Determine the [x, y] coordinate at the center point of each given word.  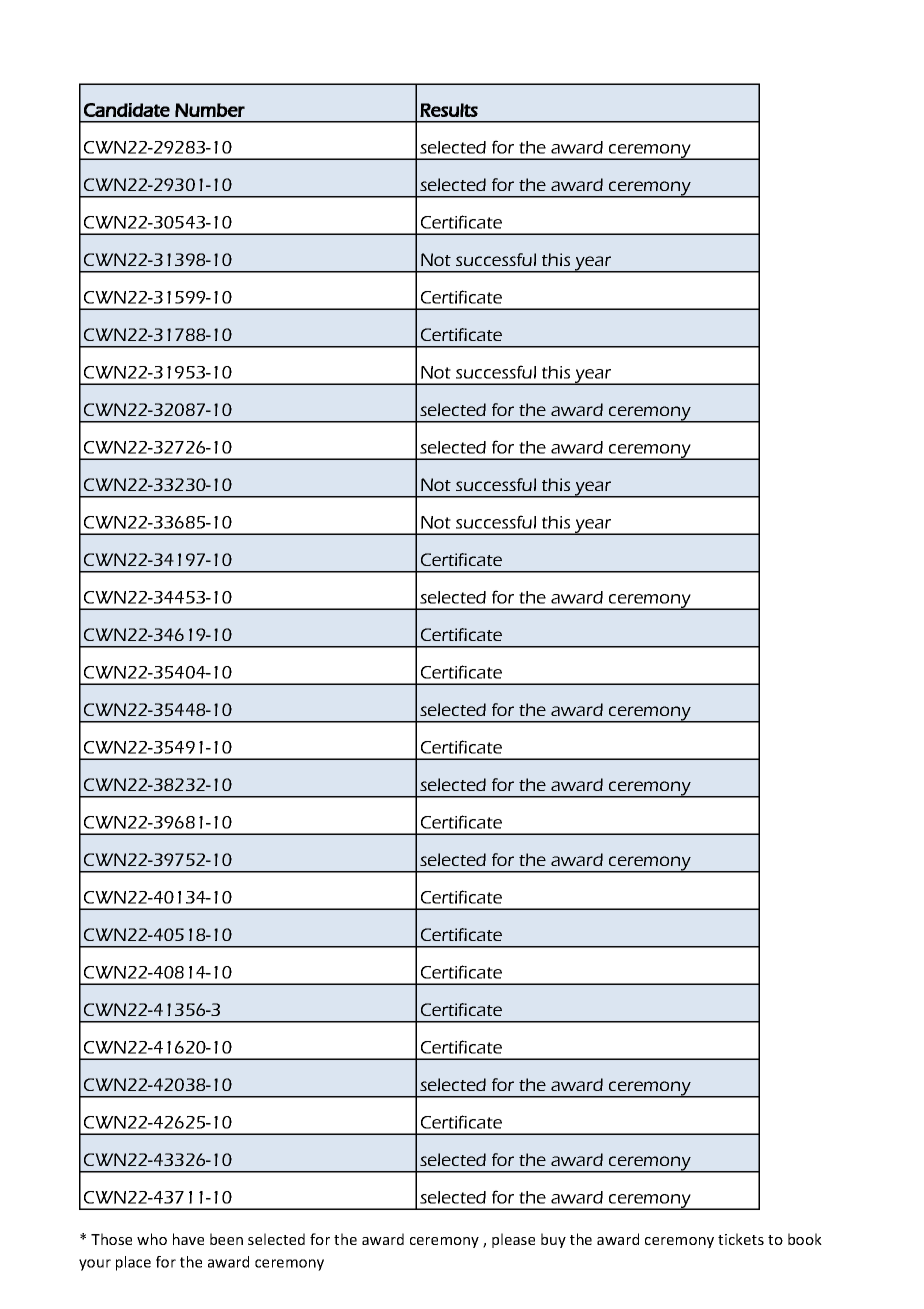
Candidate [127, 110]
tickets [741, 1239]
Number [210, 110]
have [188, 1239]
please [513, 1240]
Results [449, 110]
